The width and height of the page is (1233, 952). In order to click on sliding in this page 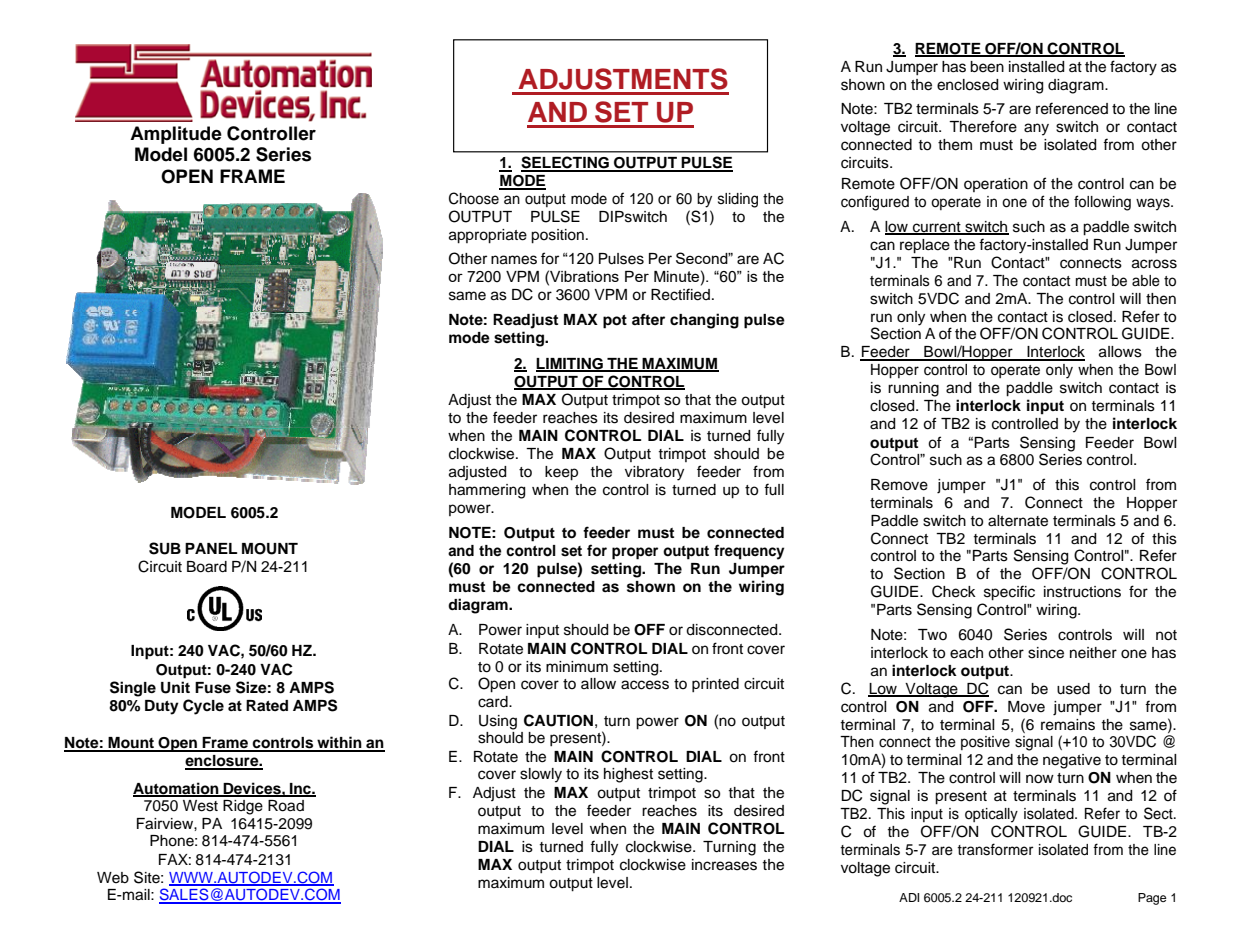, I will do `click(738, 200)`.
